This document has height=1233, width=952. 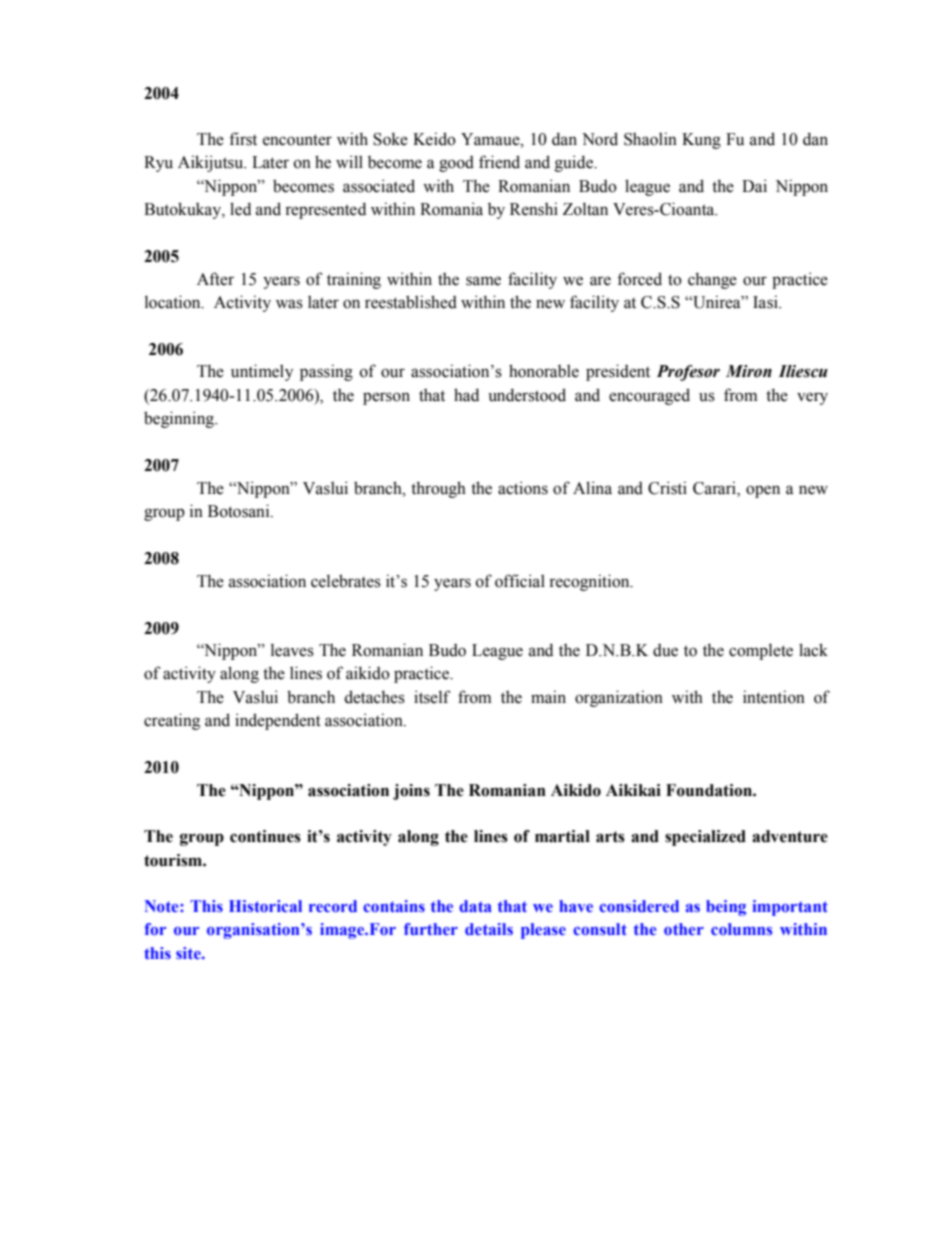 I want to click on friend, so click(x=499, y=162).
